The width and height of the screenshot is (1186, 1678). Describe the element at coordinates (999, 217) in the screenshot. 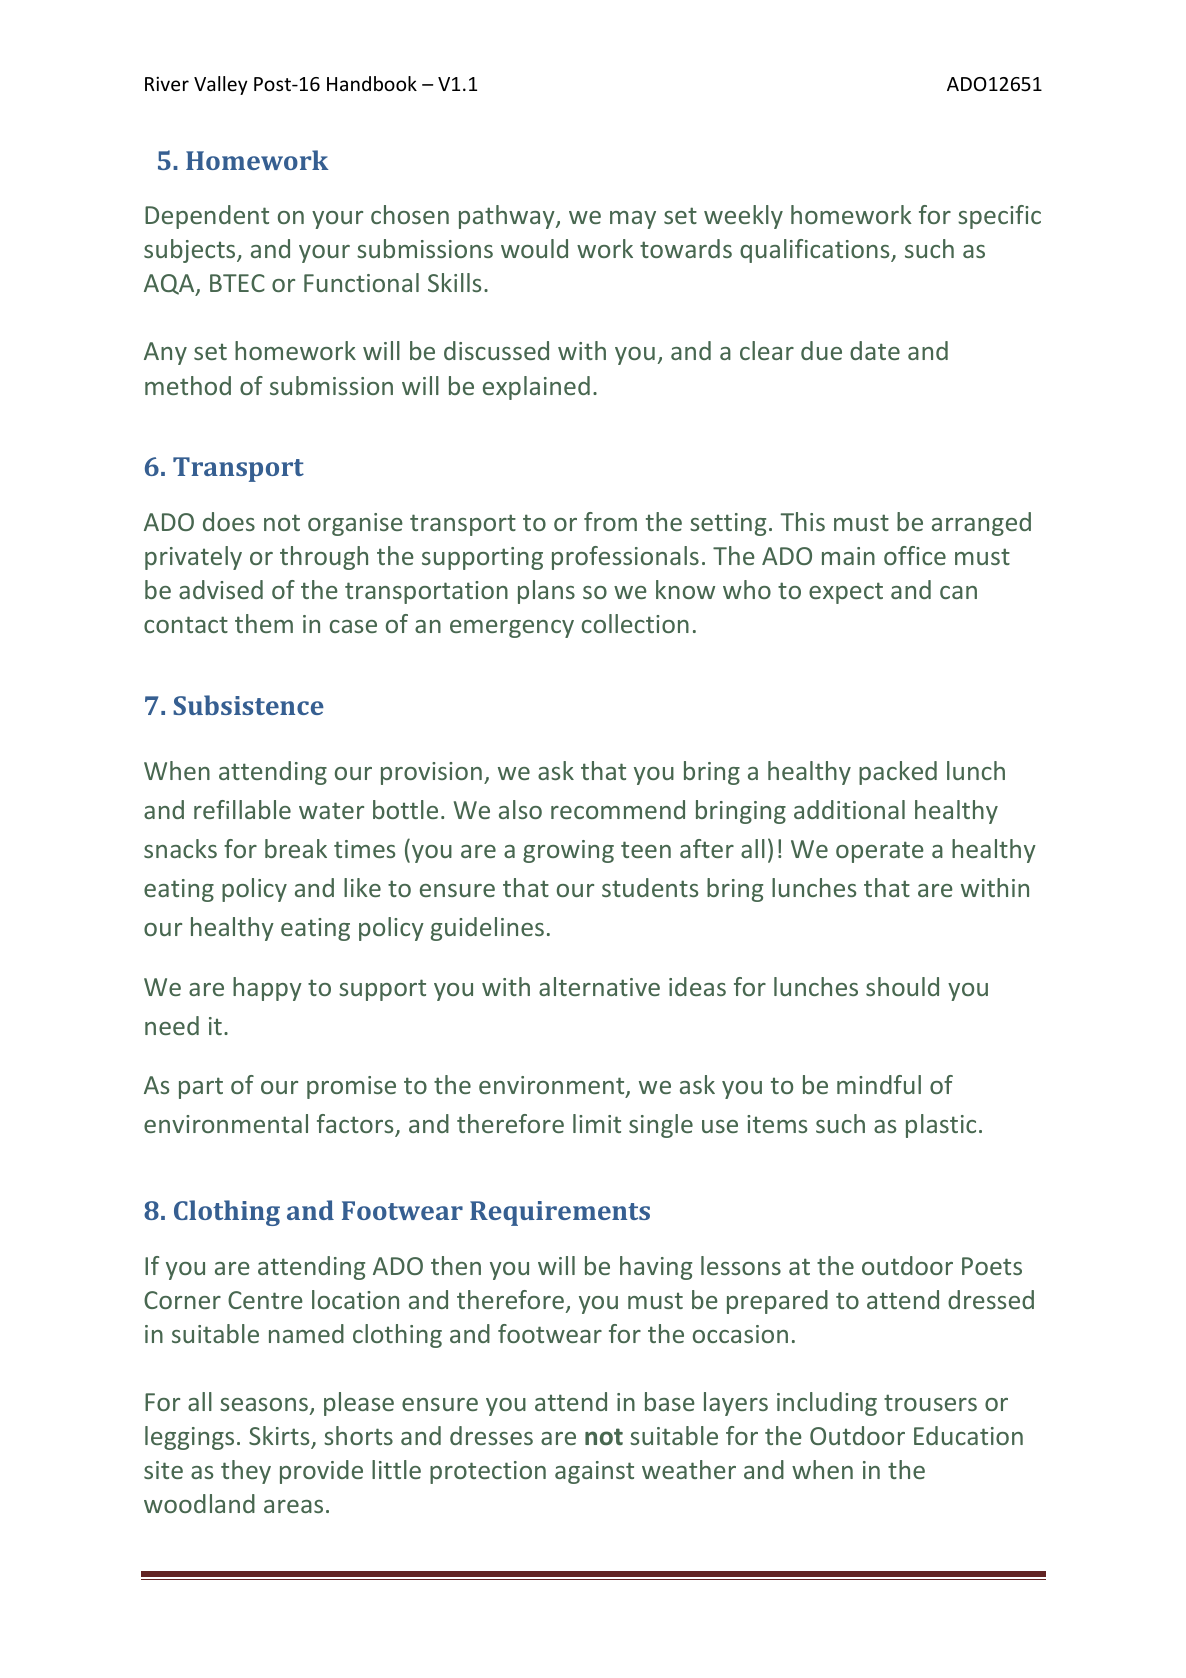

I see `specific` at that location.
